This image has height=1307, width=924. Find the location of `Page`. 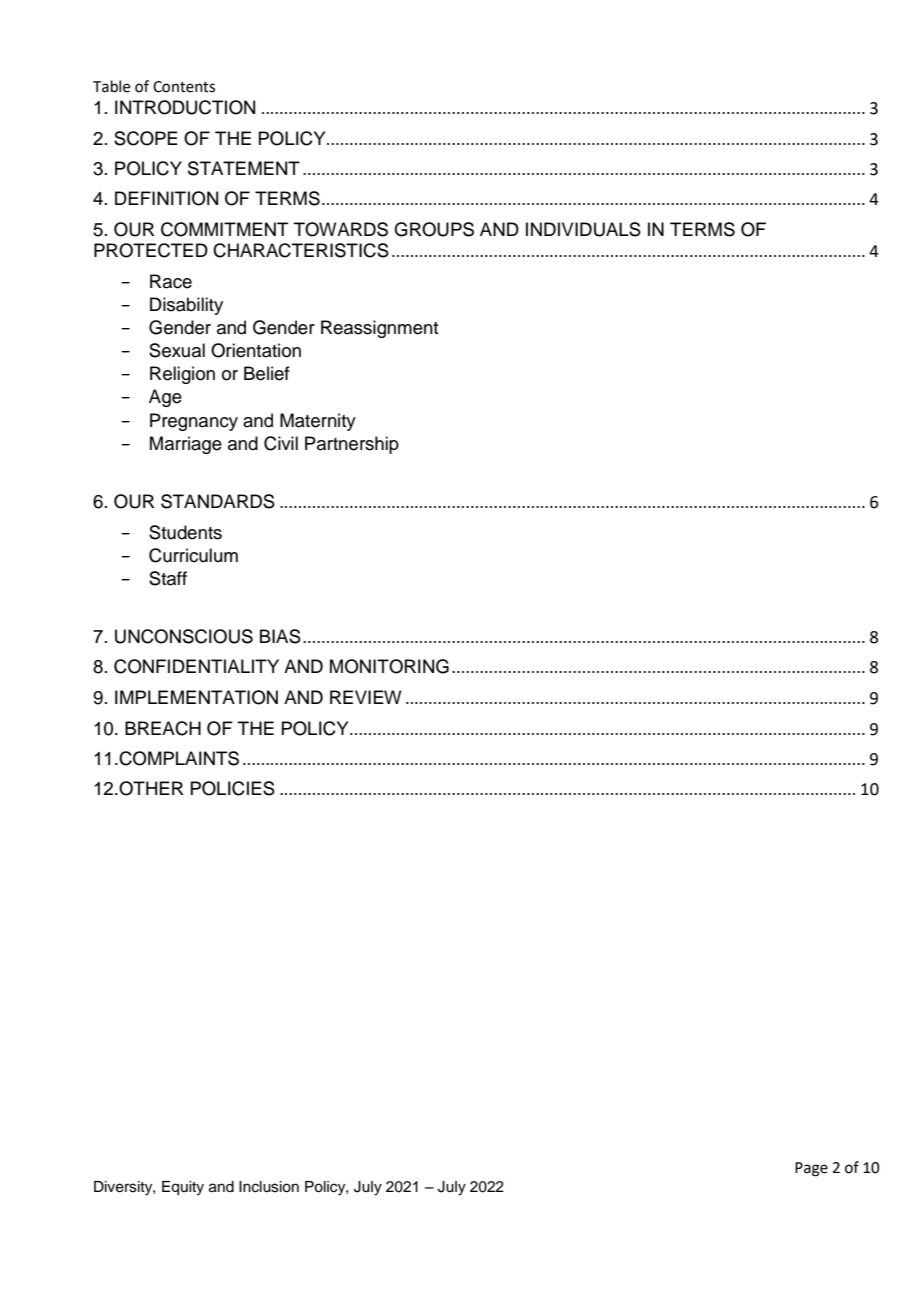

Page is located at coordinates (811, 1169).
